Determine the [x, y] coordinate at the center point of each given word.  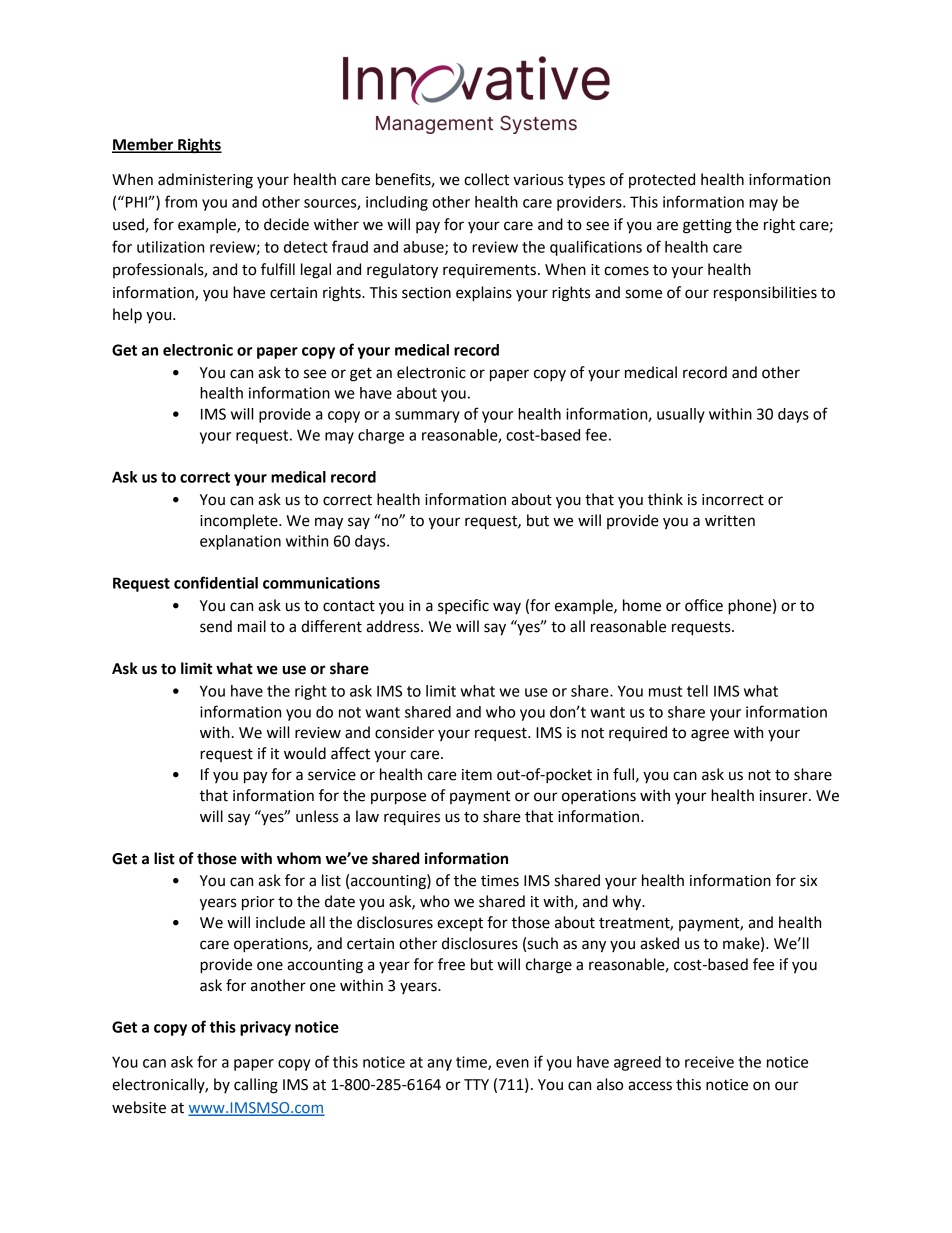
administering [205, 181]
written [730, 521]
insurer [785, 796]
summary [427, 417]
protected [662, 180]
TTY [476, 1084]
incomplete [240, 522]
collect [486, 179]
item [477, 775]
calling [256, 1086]
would [305, 753]
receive [709, 1062]
